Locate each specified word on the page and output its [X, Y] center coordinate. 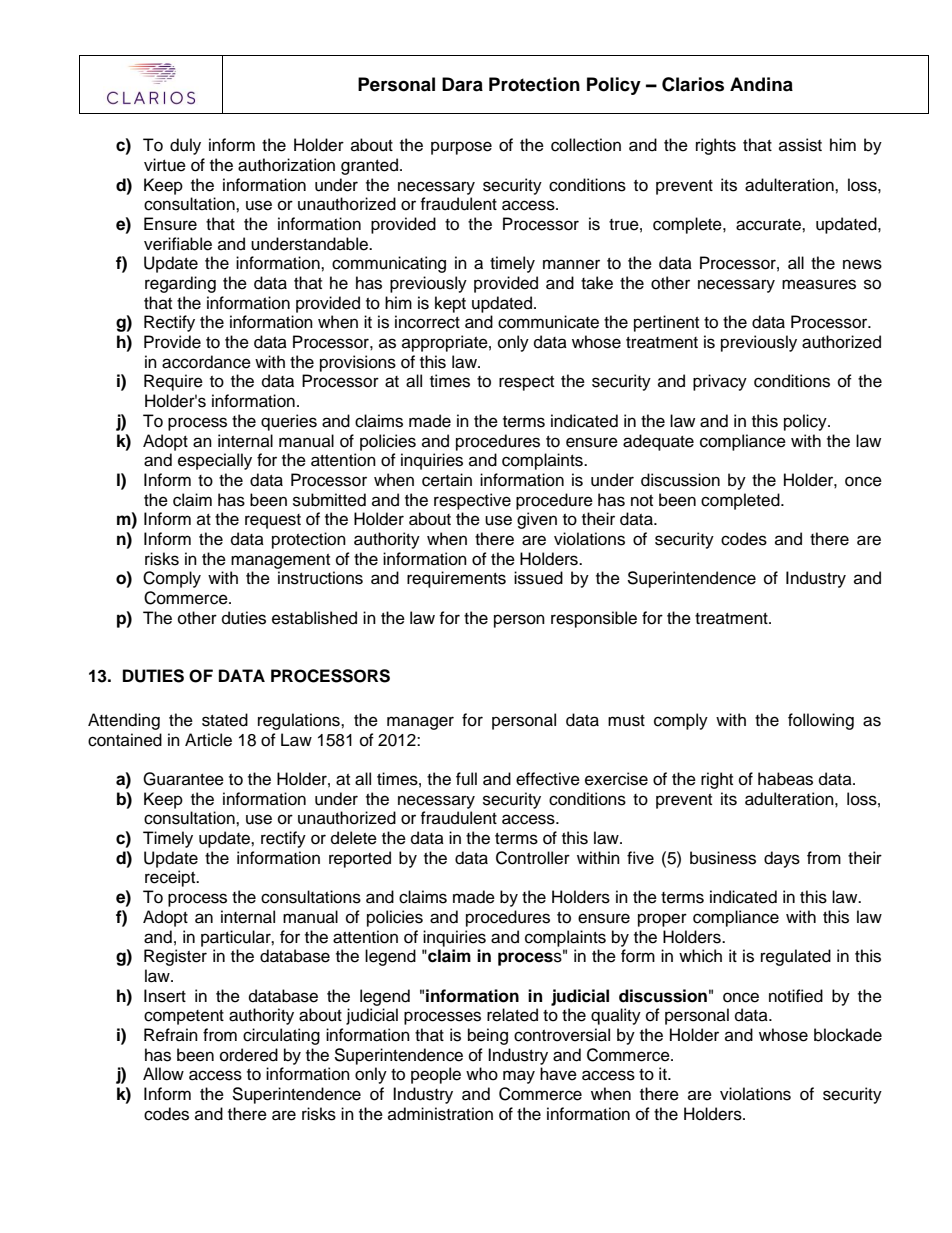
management [280, 561]
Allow [163, 1074]
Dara [462, 84]
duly [185, 146]
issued [538, 578]
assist [800, 145]
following [821, 721]
